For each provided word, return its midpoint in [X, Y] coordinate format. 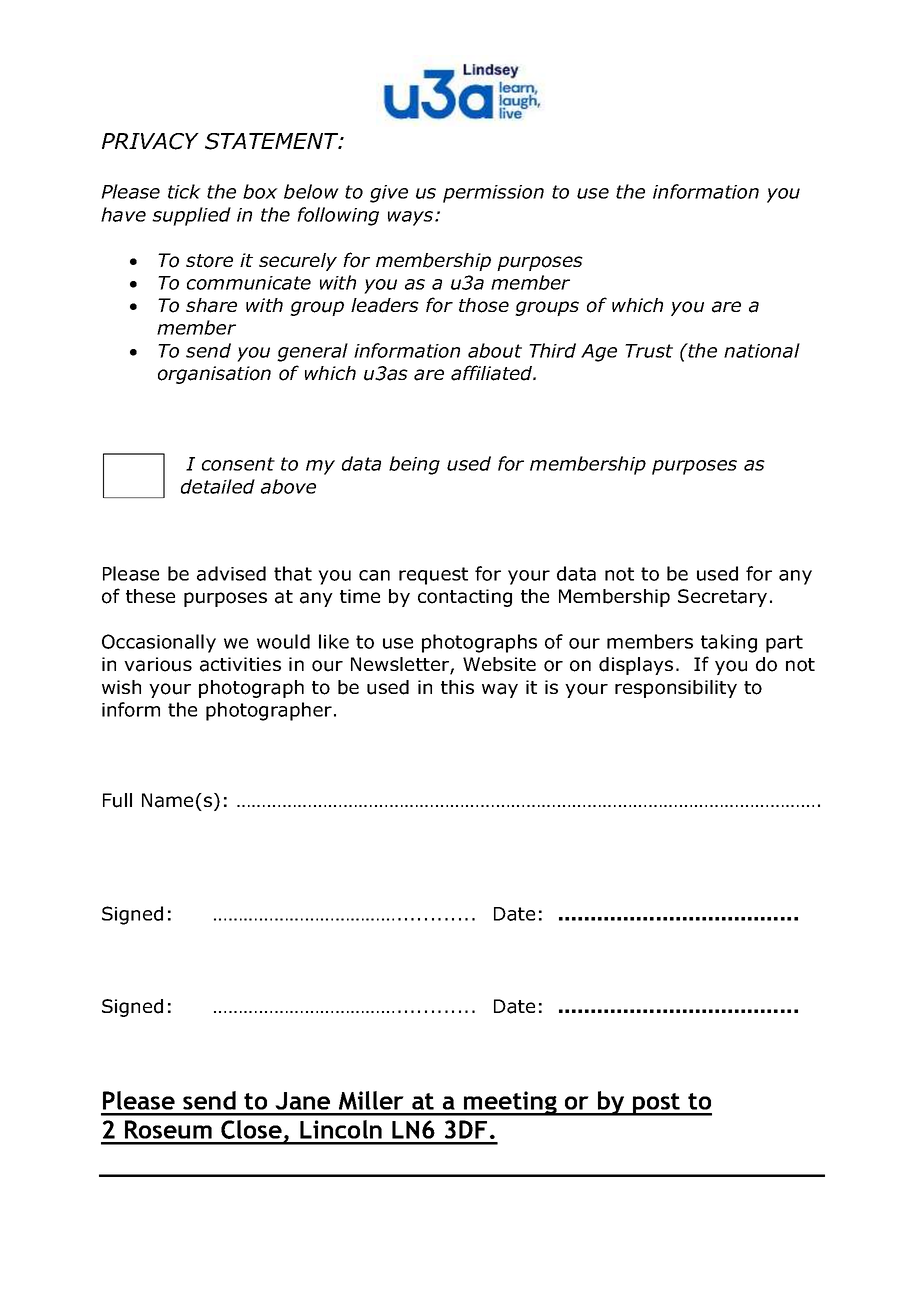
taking [729, 643]
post [656, 1104]
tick [184, 191]
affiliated [493, 373]
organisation [214, 375]
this [457, 687]
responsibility [676, 689]
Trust [649, 351]
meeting [510, 1103]
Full [117, 800]
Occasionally [159, 643]
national [762, 350]
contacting [465, 598]
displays [636, 666]
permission [493, 194]
